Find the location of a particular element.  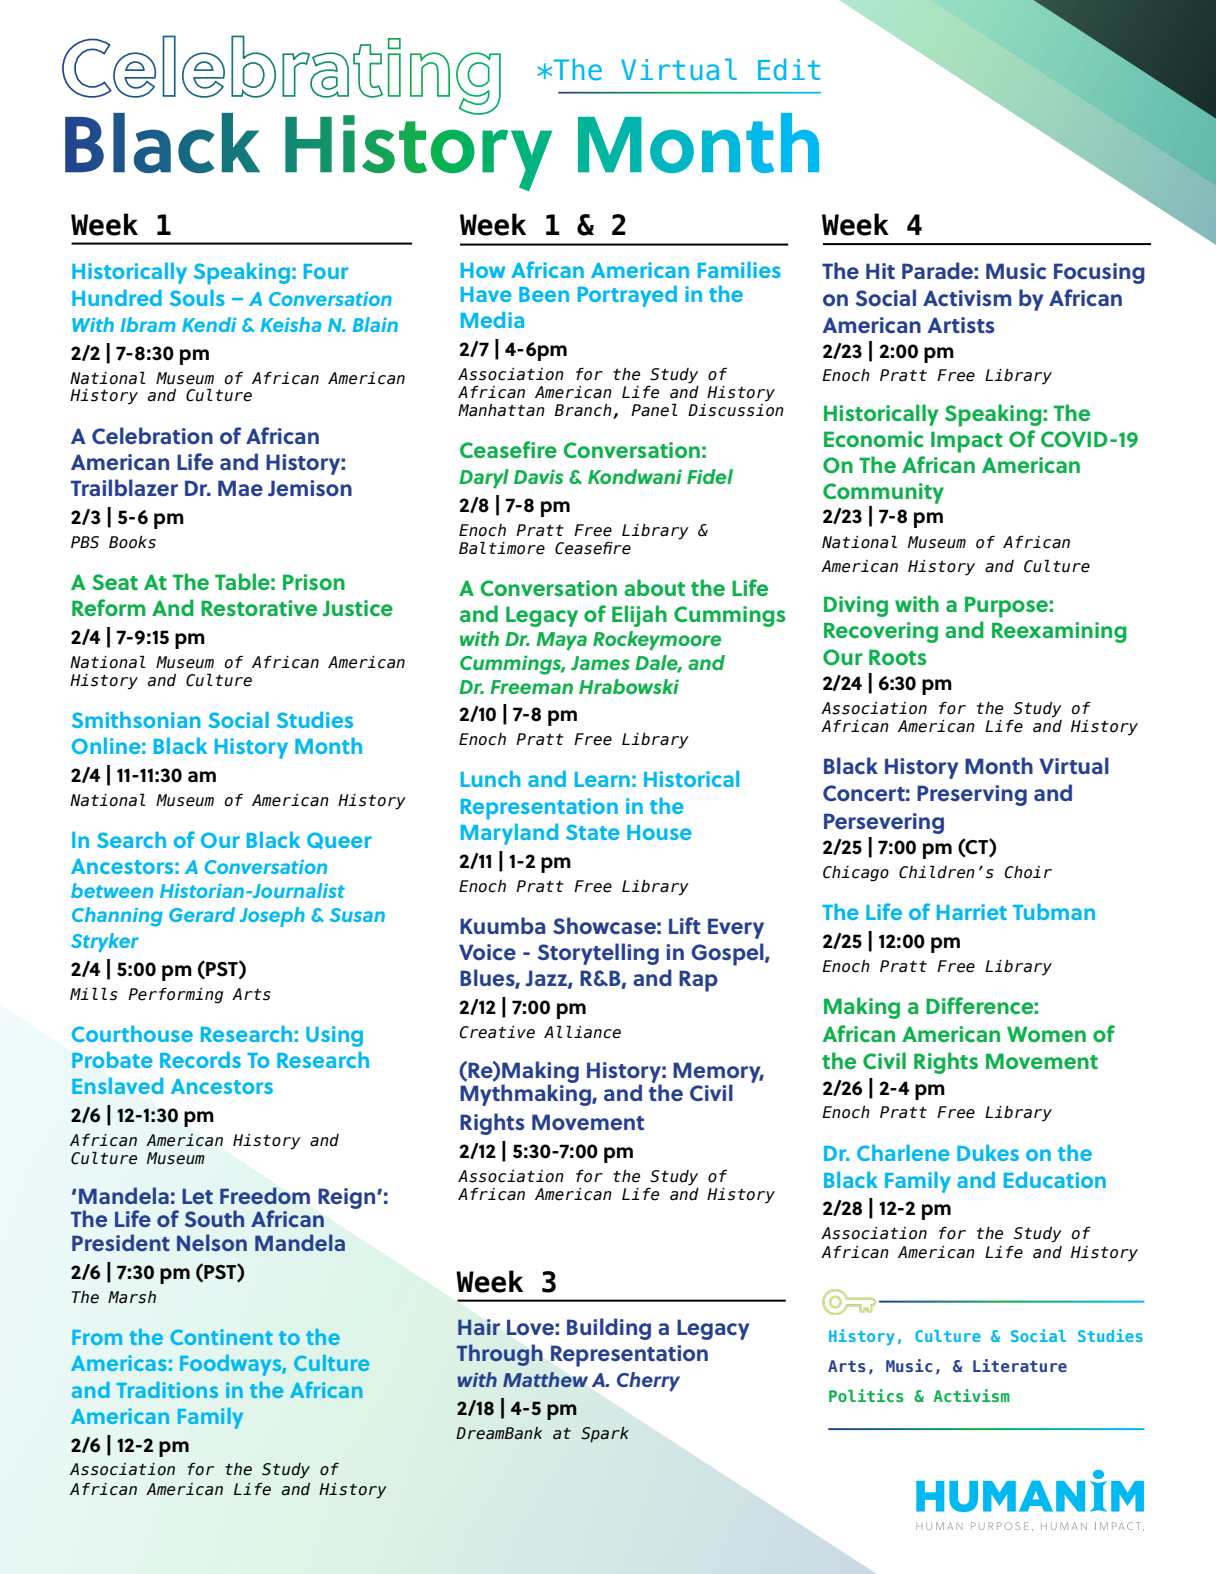

Storytelling is located at coordinates (598, 954).
